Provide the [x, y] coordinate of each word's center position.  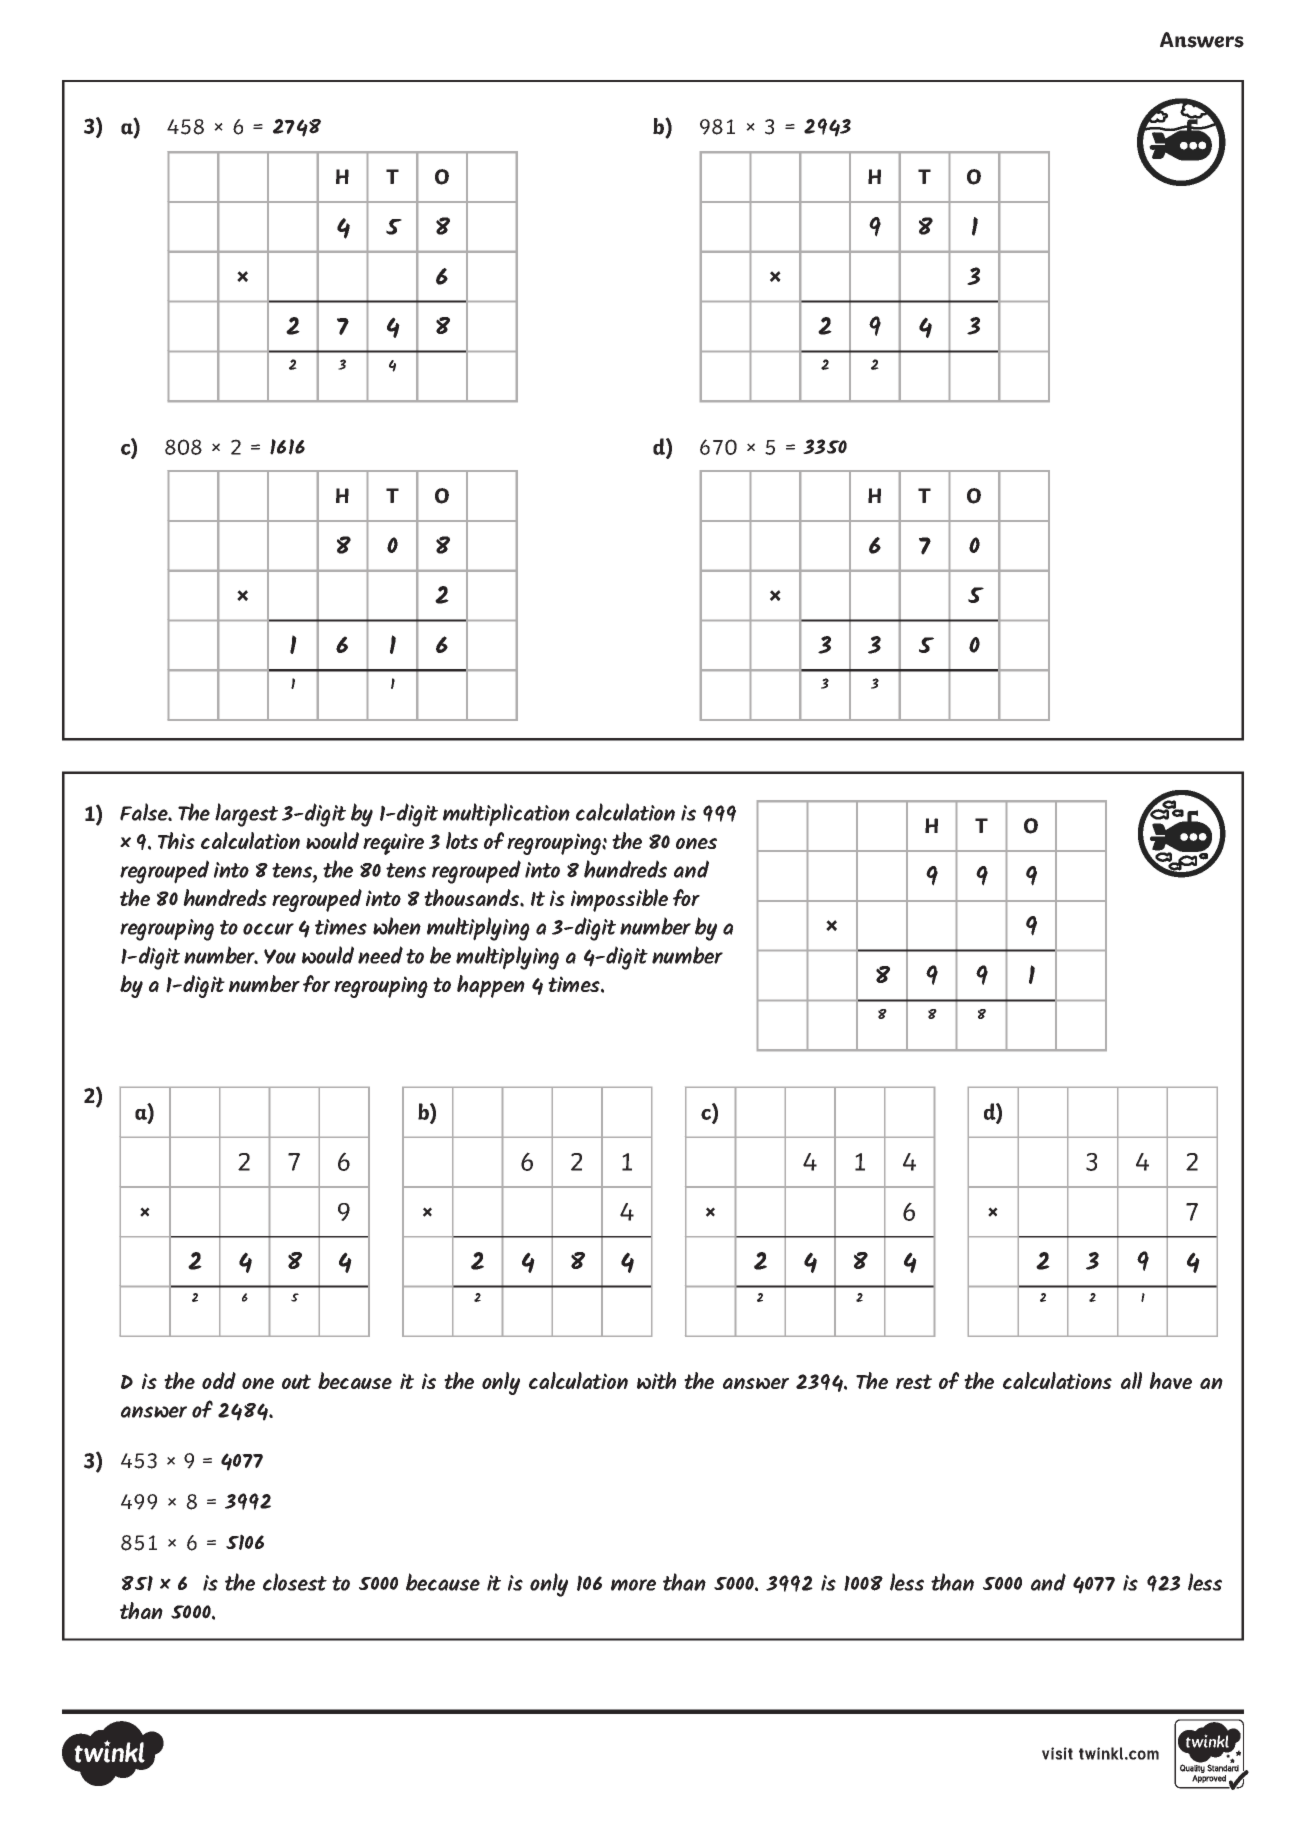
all [1131, 1380]
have [1170, 1380]
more [633, 1585]
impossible [619, 900]
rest [914, 1381]
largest [246, 815]
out [296, 1381]
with [656, 1380]
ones [696, 843]
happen [491, 986]
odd [219, 1380]
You [280, 956]
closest [295, 1582]
